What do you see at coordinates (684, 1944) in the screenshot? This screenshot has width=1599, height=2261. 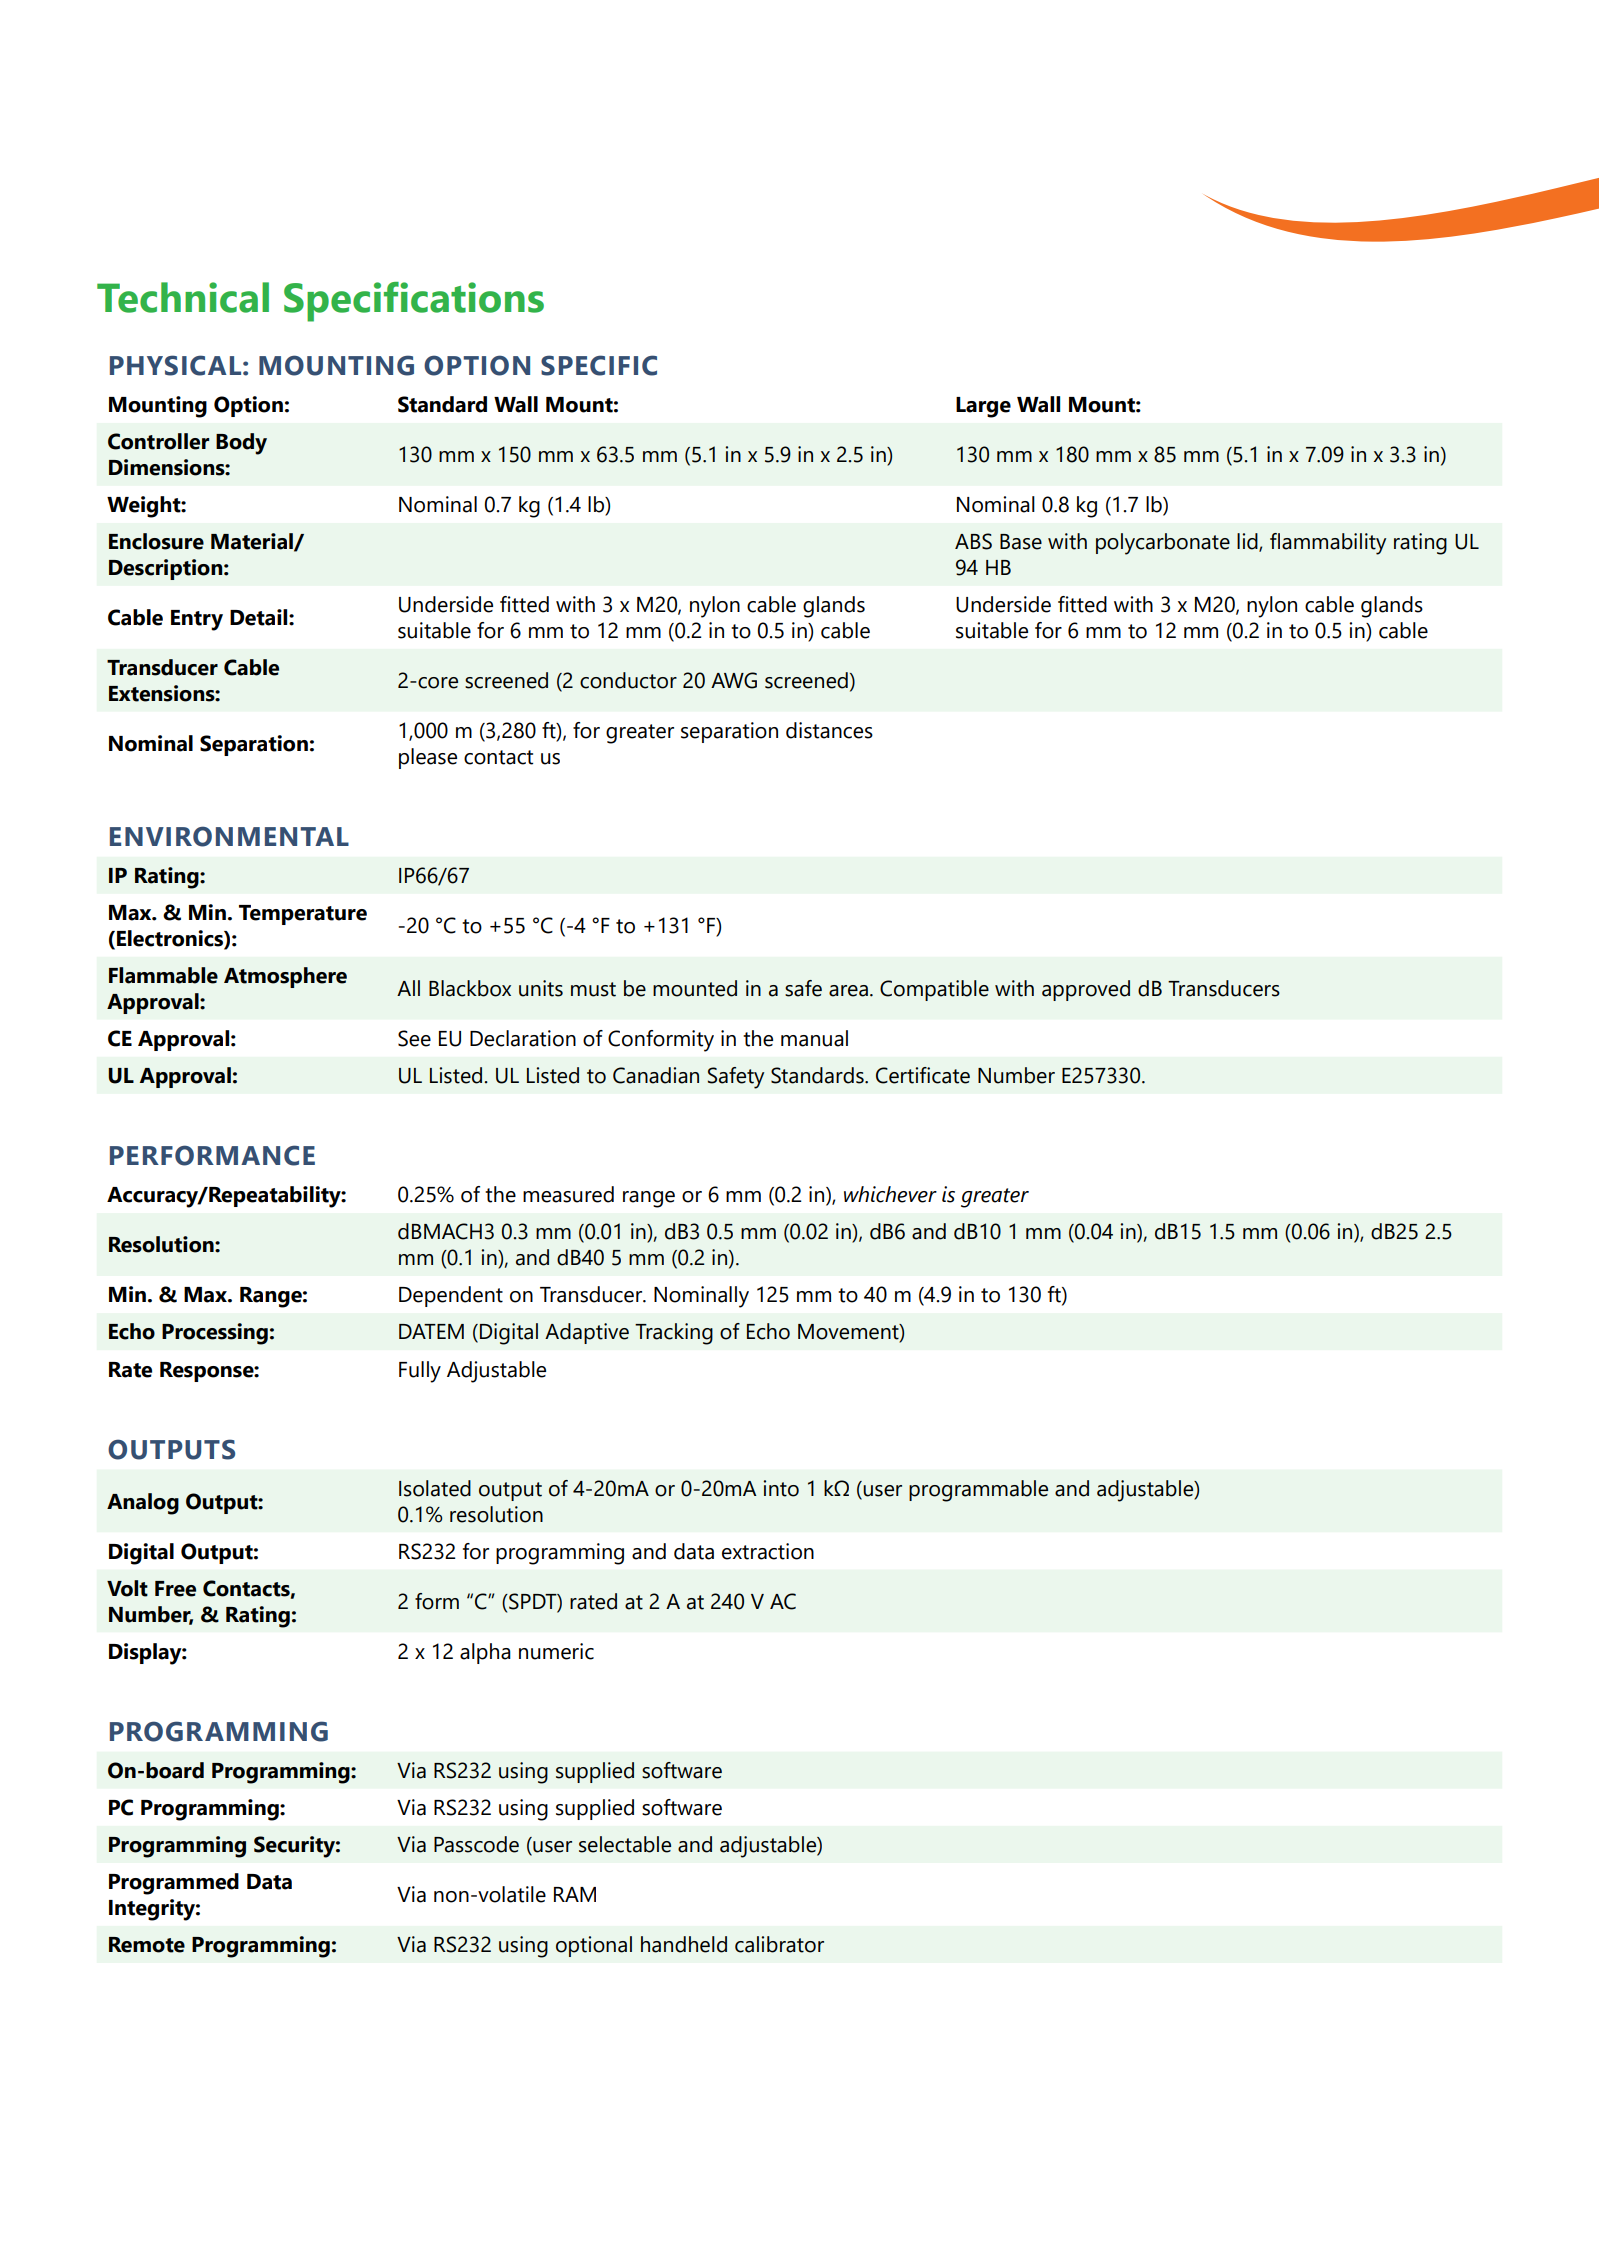 I see `handheld` at bounding box center [684, 1944].
